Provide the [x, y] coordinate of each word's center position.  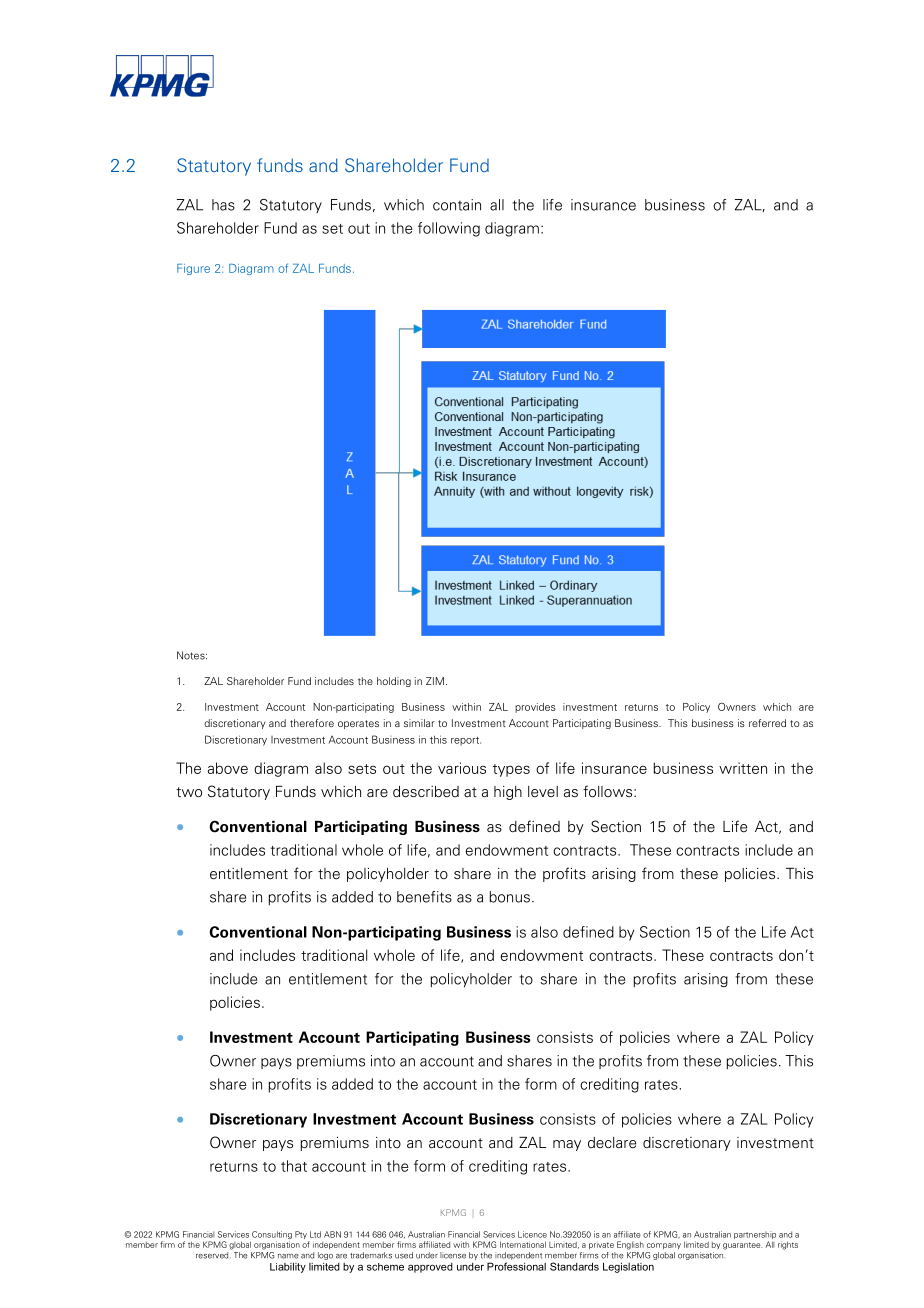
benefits [424, 897]
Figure [193, 269]
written [743, 768]
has [223, 205]
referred [767, 723]
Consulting [271, 1236]
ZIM [435, 681]
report [466, 741]
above [228, 768]
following [449, 229]
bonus [509, 897]
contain [457, 205]
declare [612, 1142]
